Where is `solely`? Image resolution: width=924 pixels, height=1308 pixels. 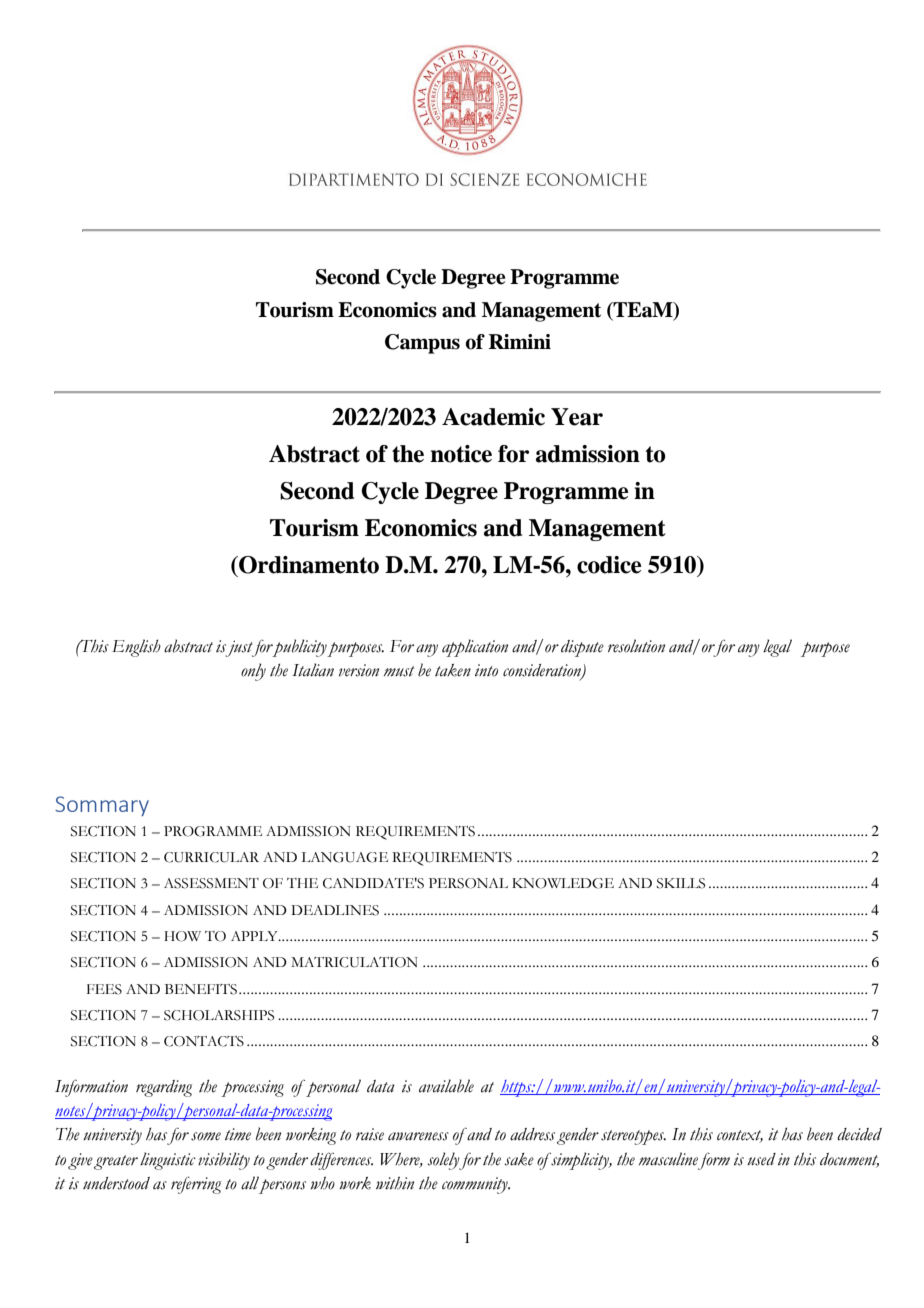
solely is located at coordinates (443, 1161).
